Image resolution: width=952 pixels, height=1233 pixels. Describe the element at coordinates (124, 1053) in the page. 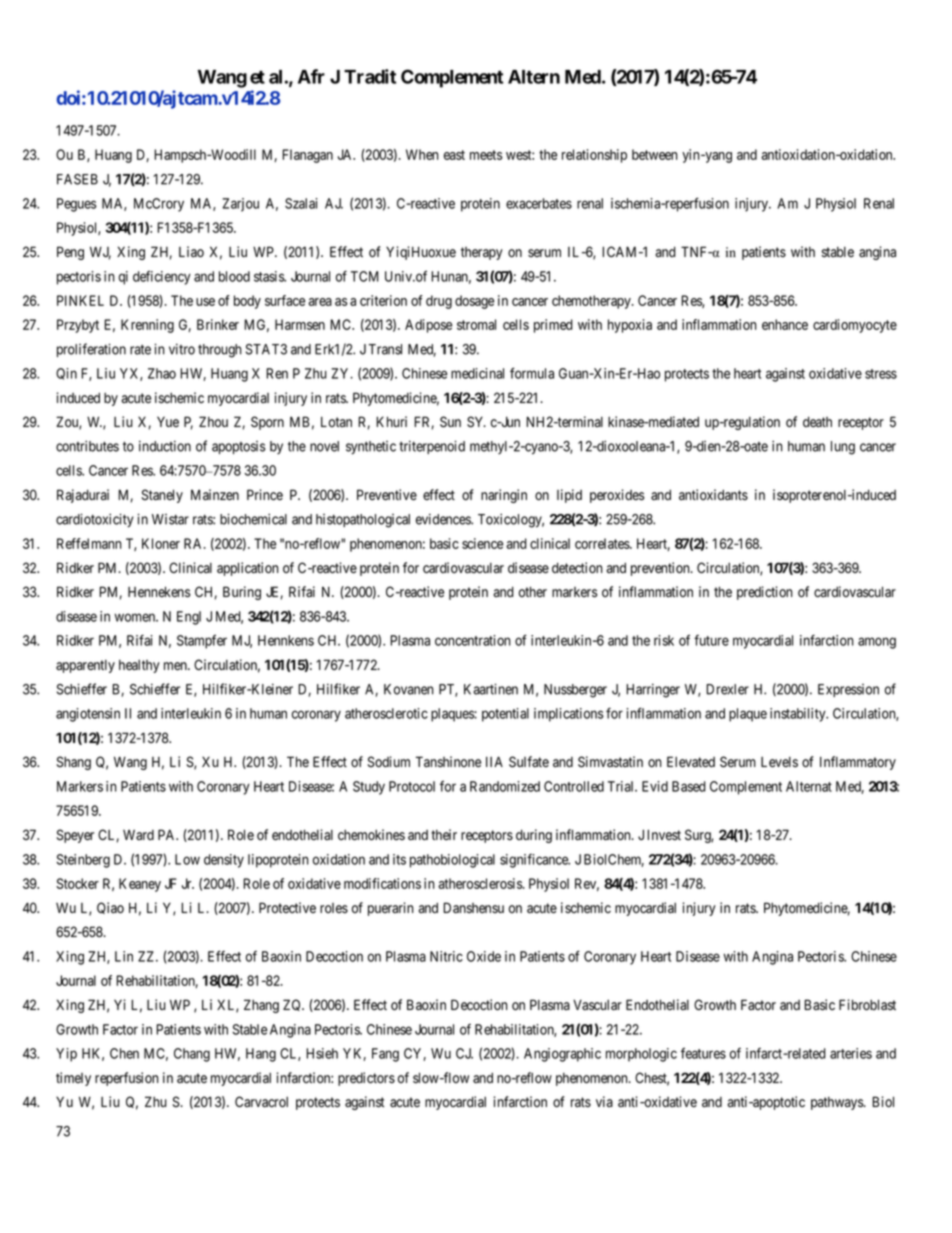

I see `Chen` at that location.
